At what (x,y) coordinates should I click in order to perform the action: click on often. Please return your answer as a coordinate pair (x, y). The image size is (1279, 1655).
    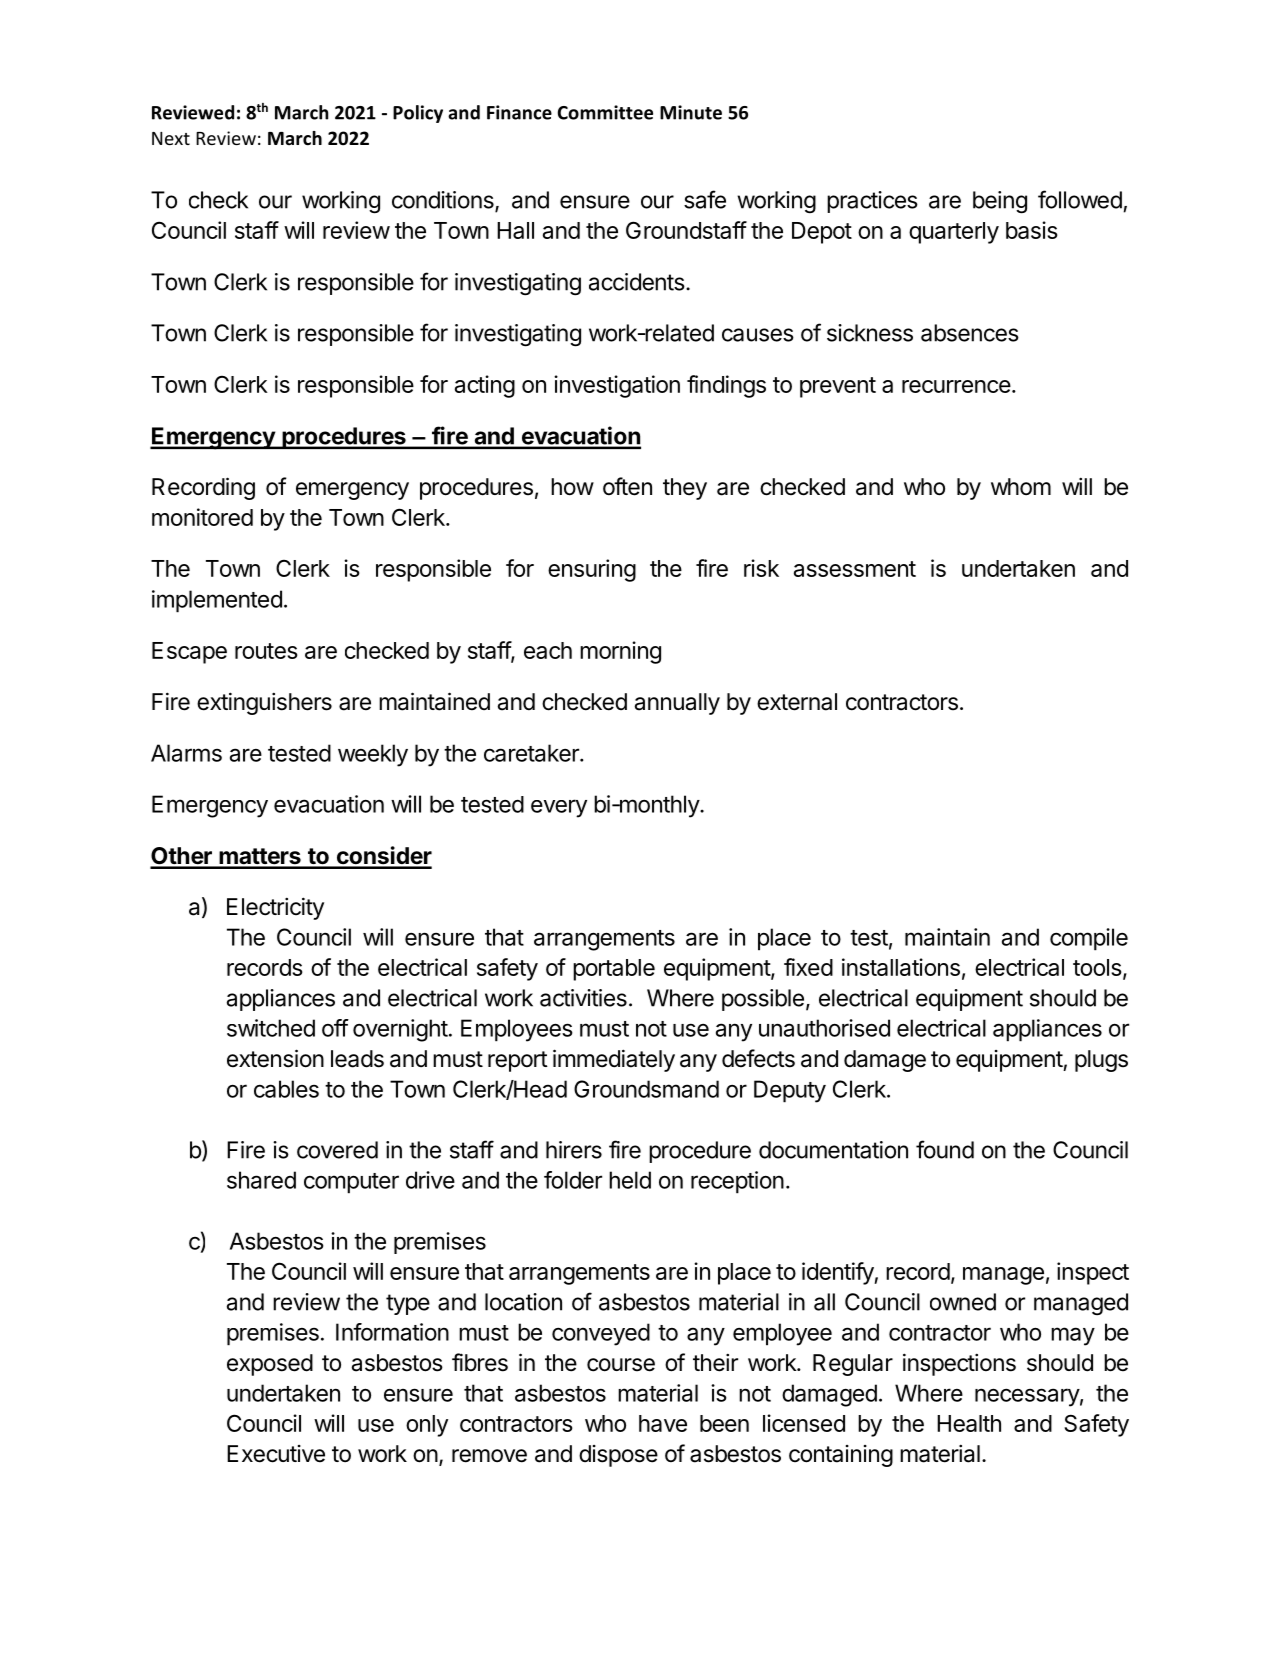
    Looking at the image, I should click on (627, 486).
